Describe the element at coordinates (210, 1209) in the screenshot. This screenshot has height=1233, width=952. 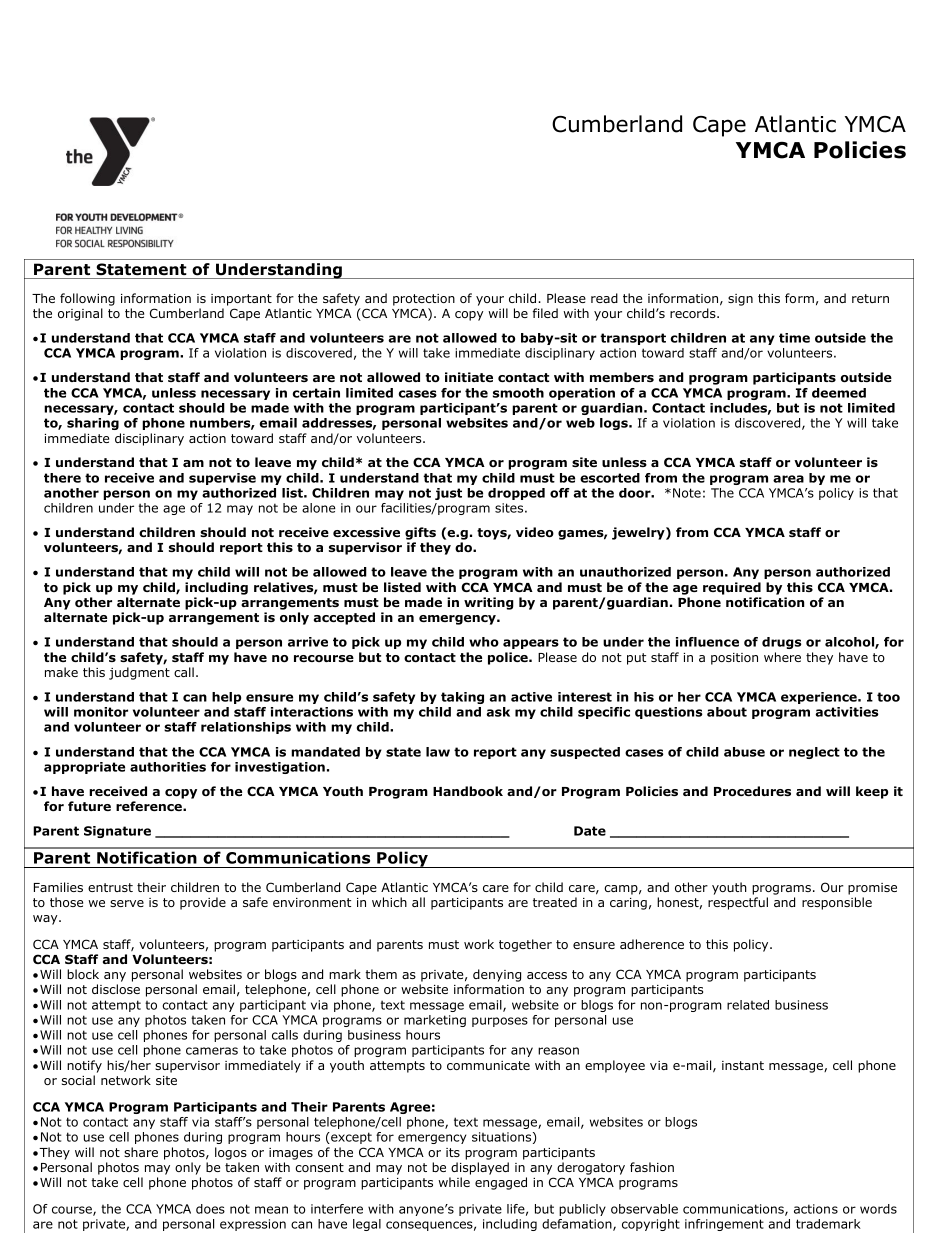
I see `does` at that location.
